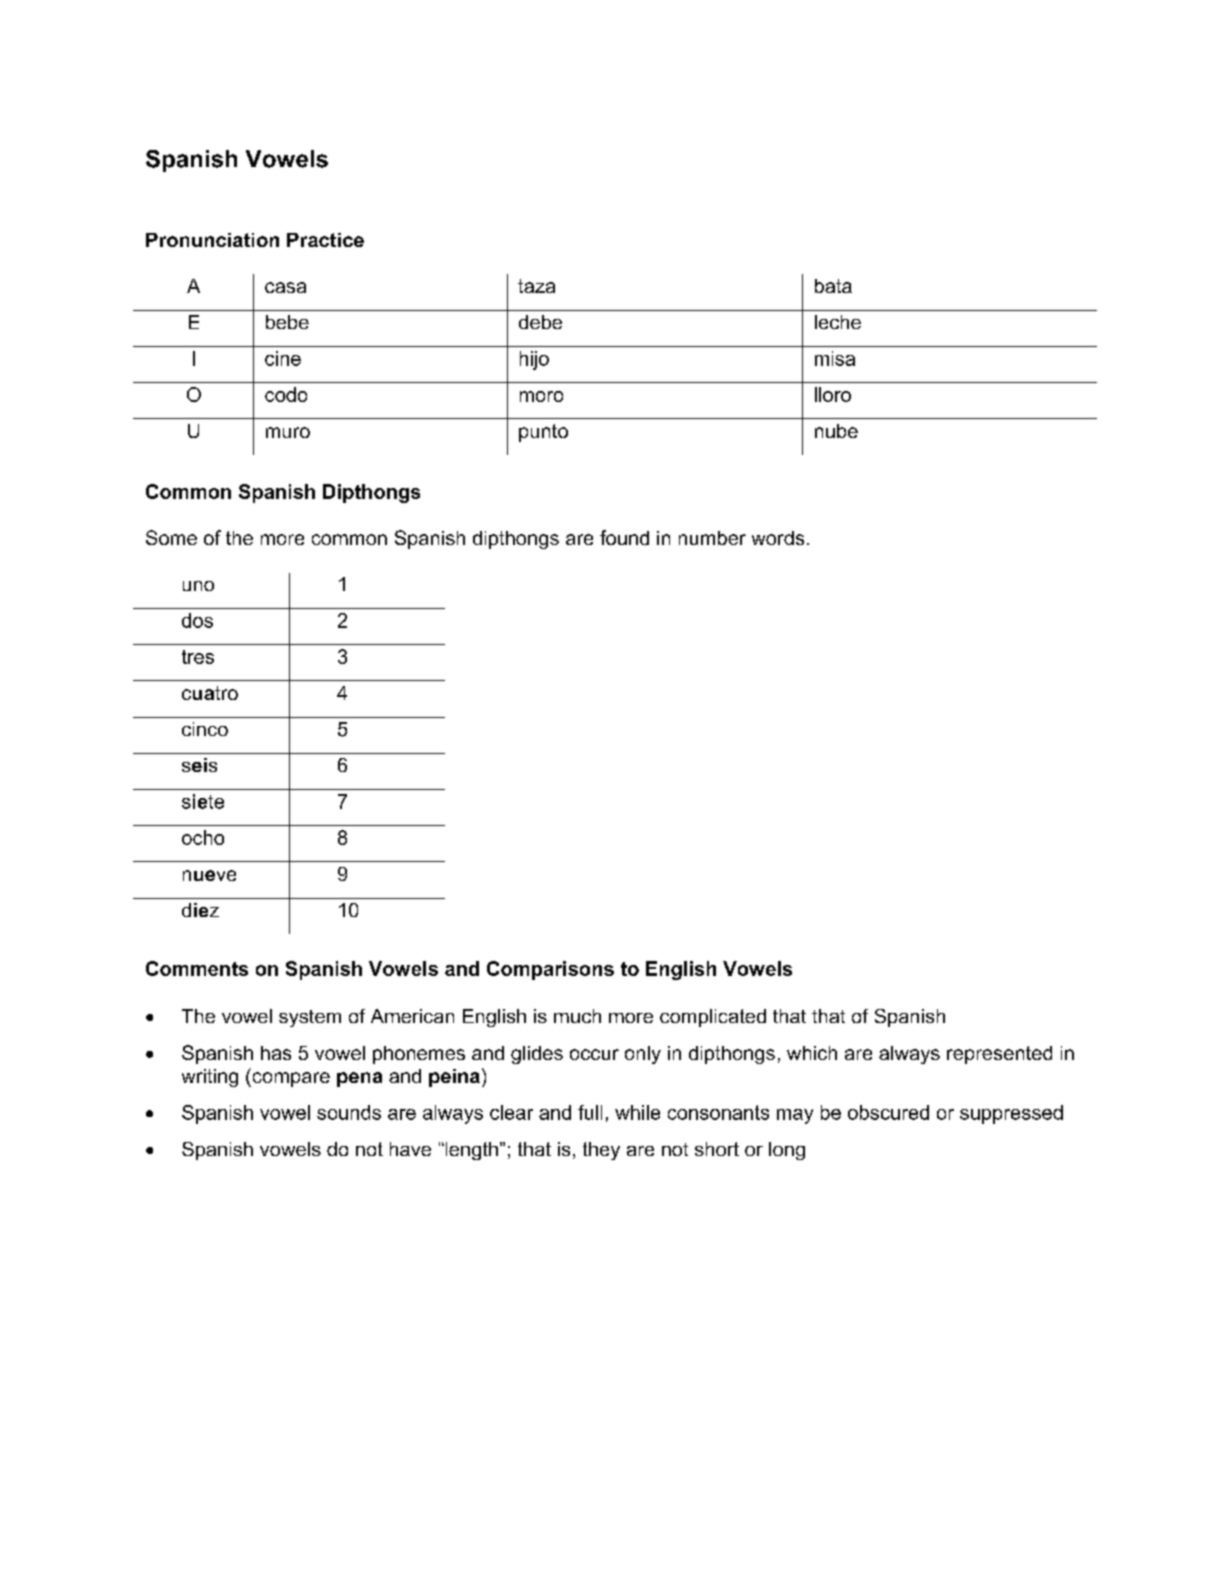  What do you see at coordinates (778, 538) in the image?
I see `words` at bounding box center [778, 538].
